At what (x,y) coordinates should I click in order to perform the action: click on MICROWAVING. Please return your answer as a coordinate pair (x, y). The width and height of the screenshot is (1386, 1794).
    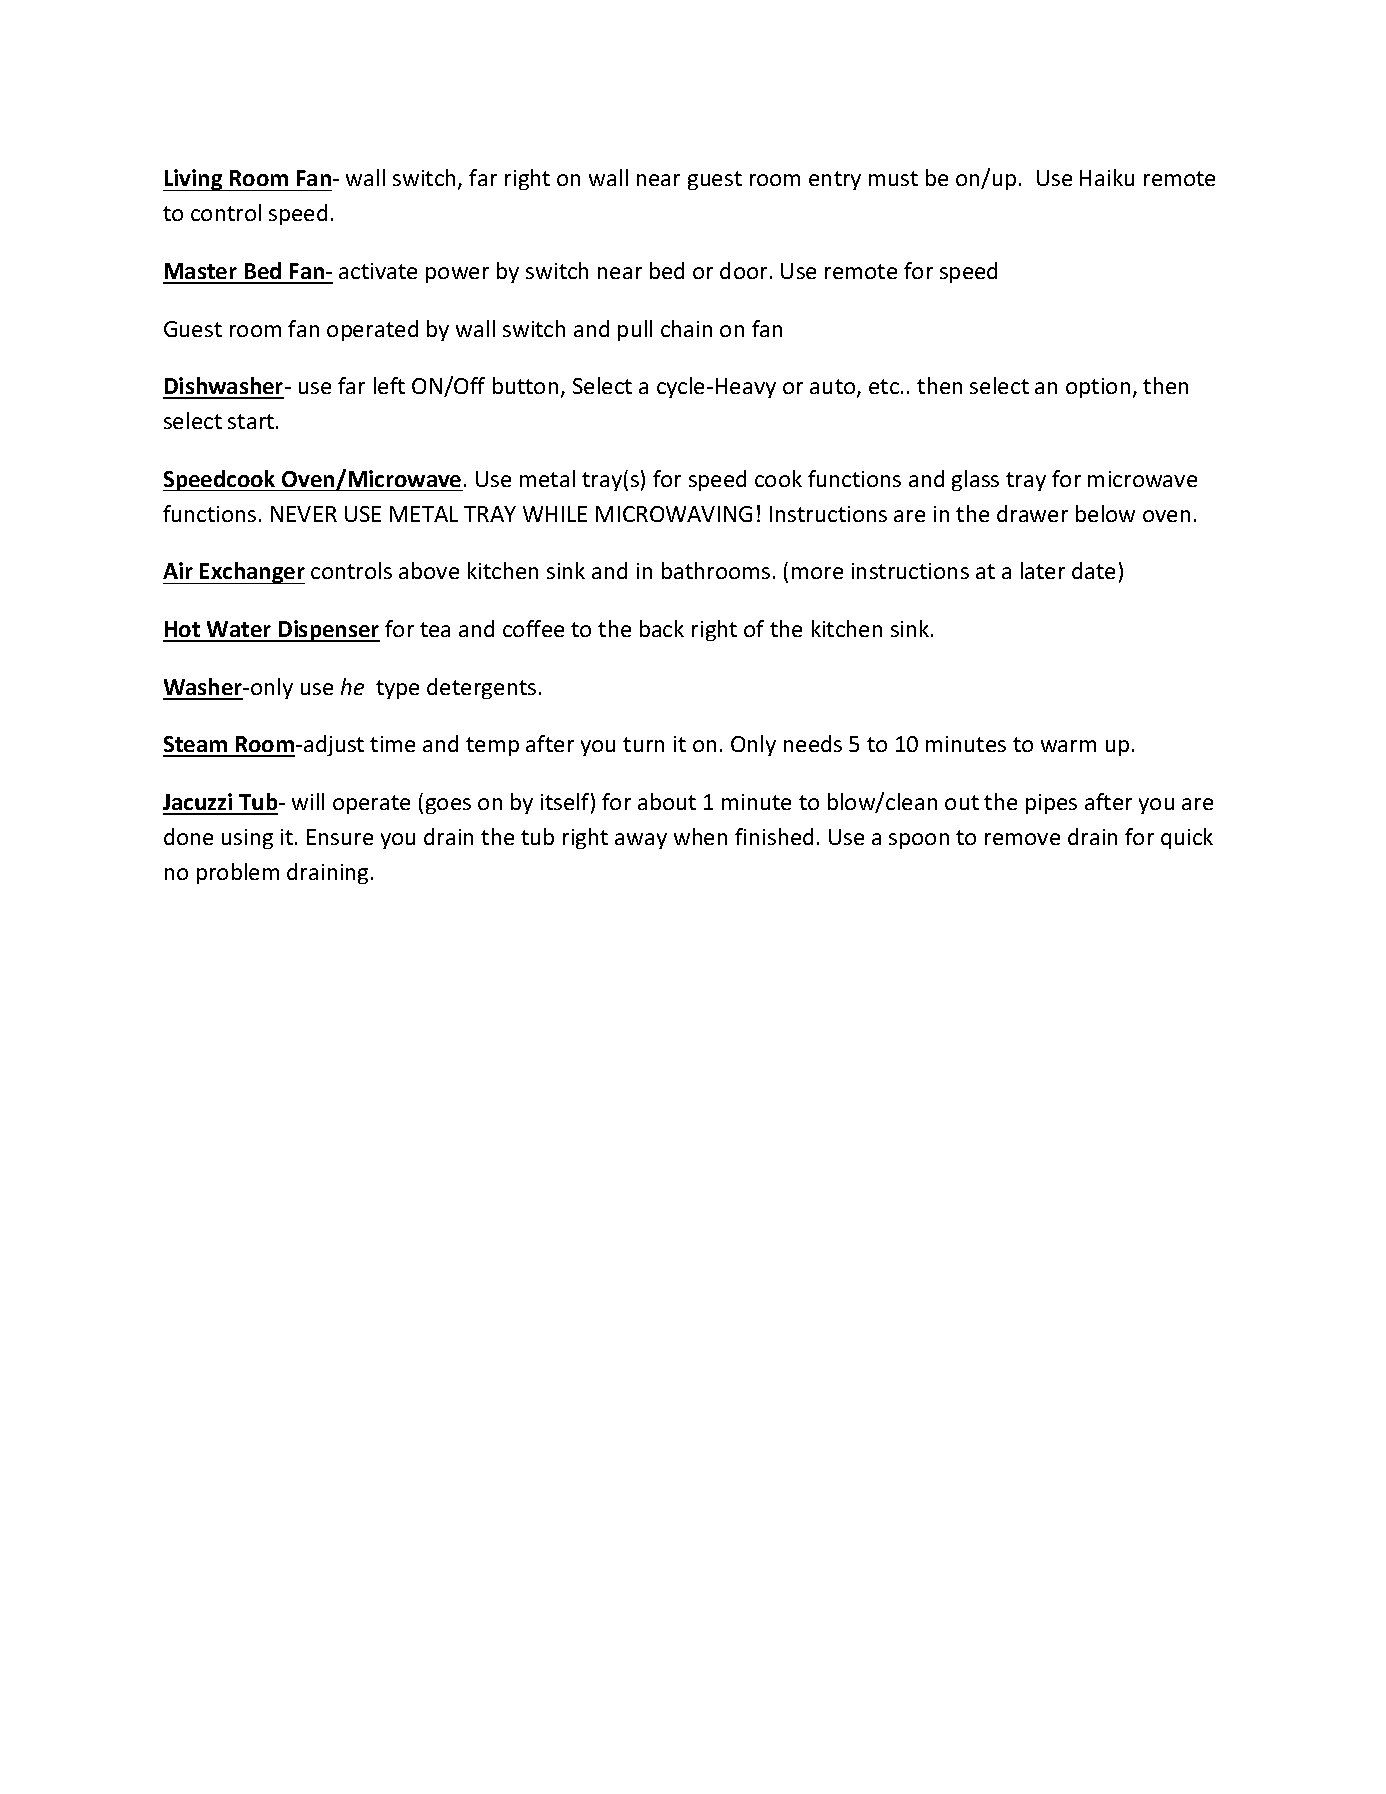
    Looking at the image, I should click on (674, 514).
